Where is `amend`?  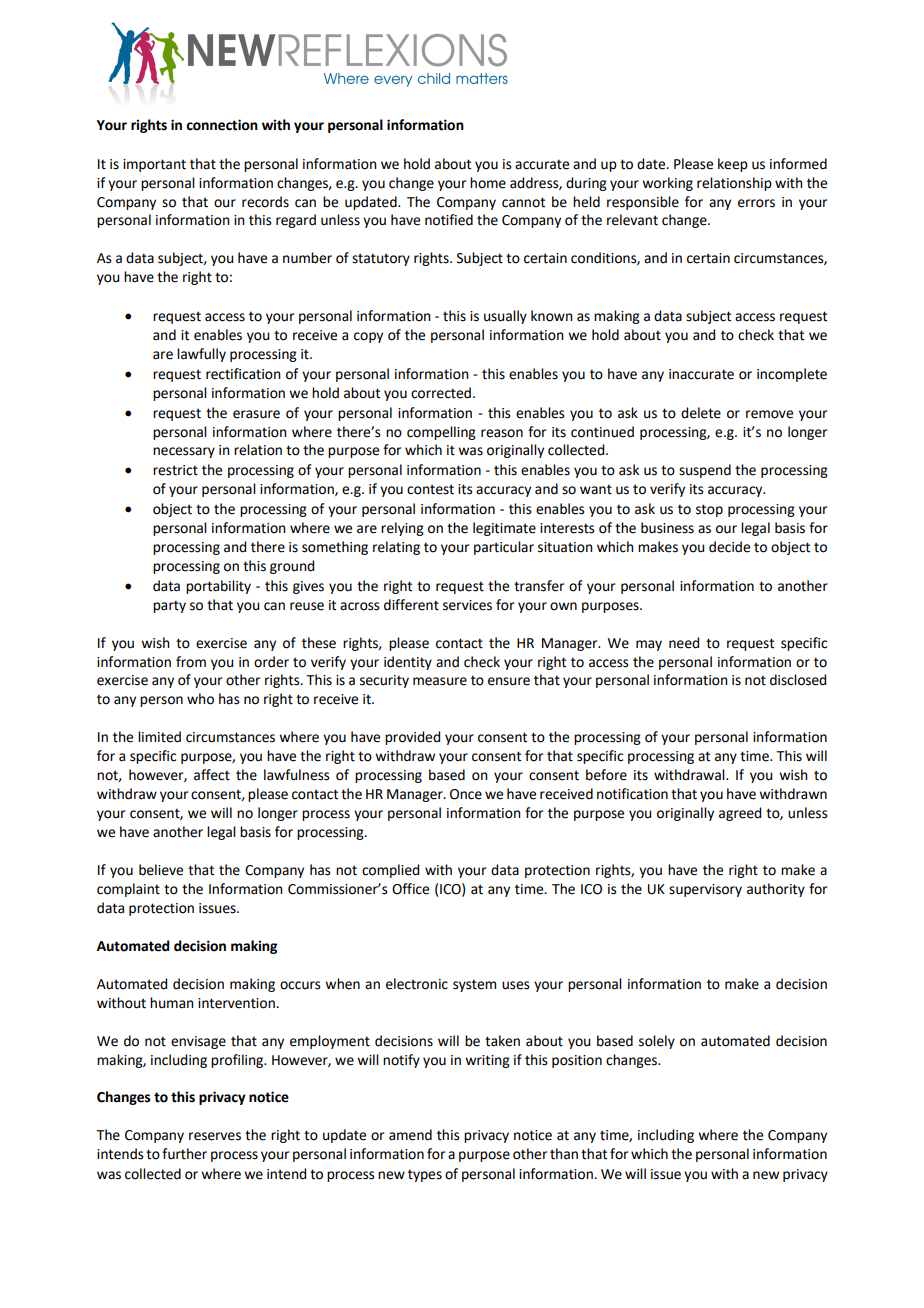 amend is located at coordinates (410, 1135).
